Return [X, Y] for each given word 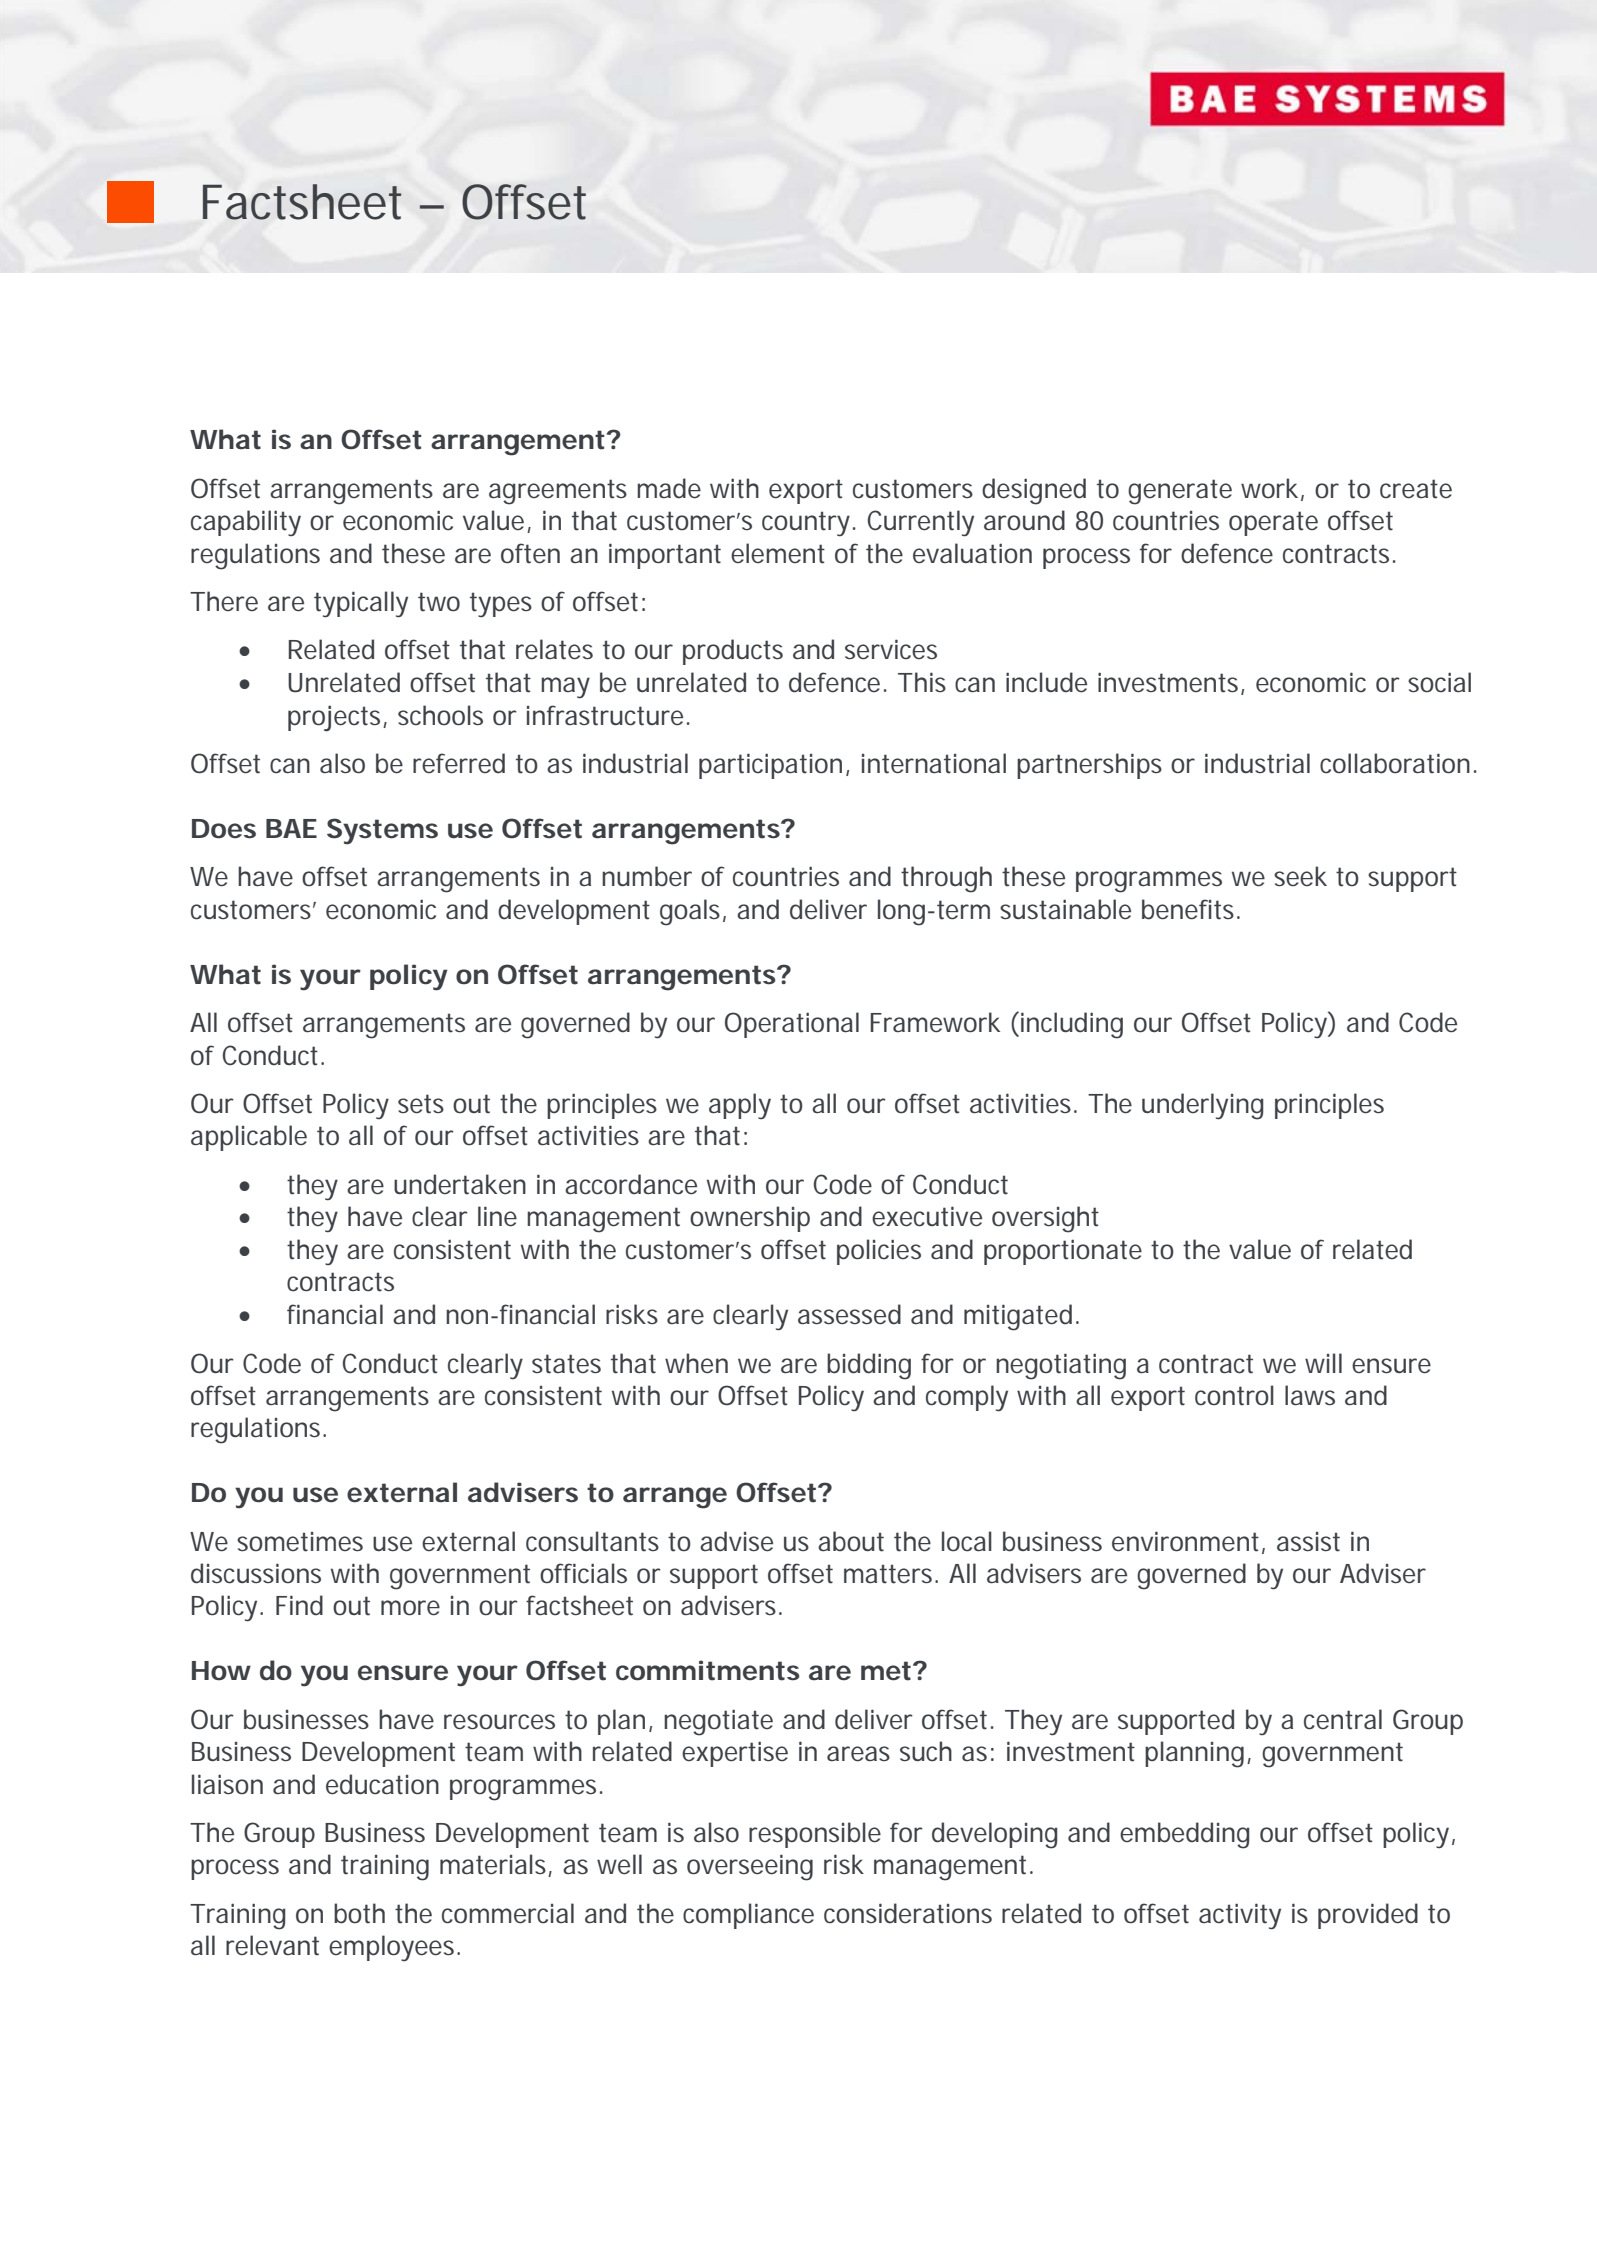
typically [361, 604]
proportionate [1063, 1252]
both [359, 1913]
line [497, 1216]
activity [1240, 1916]
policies [879, 1252]
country [806, 524]
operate [1273, 523]
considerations [908, 1913]
